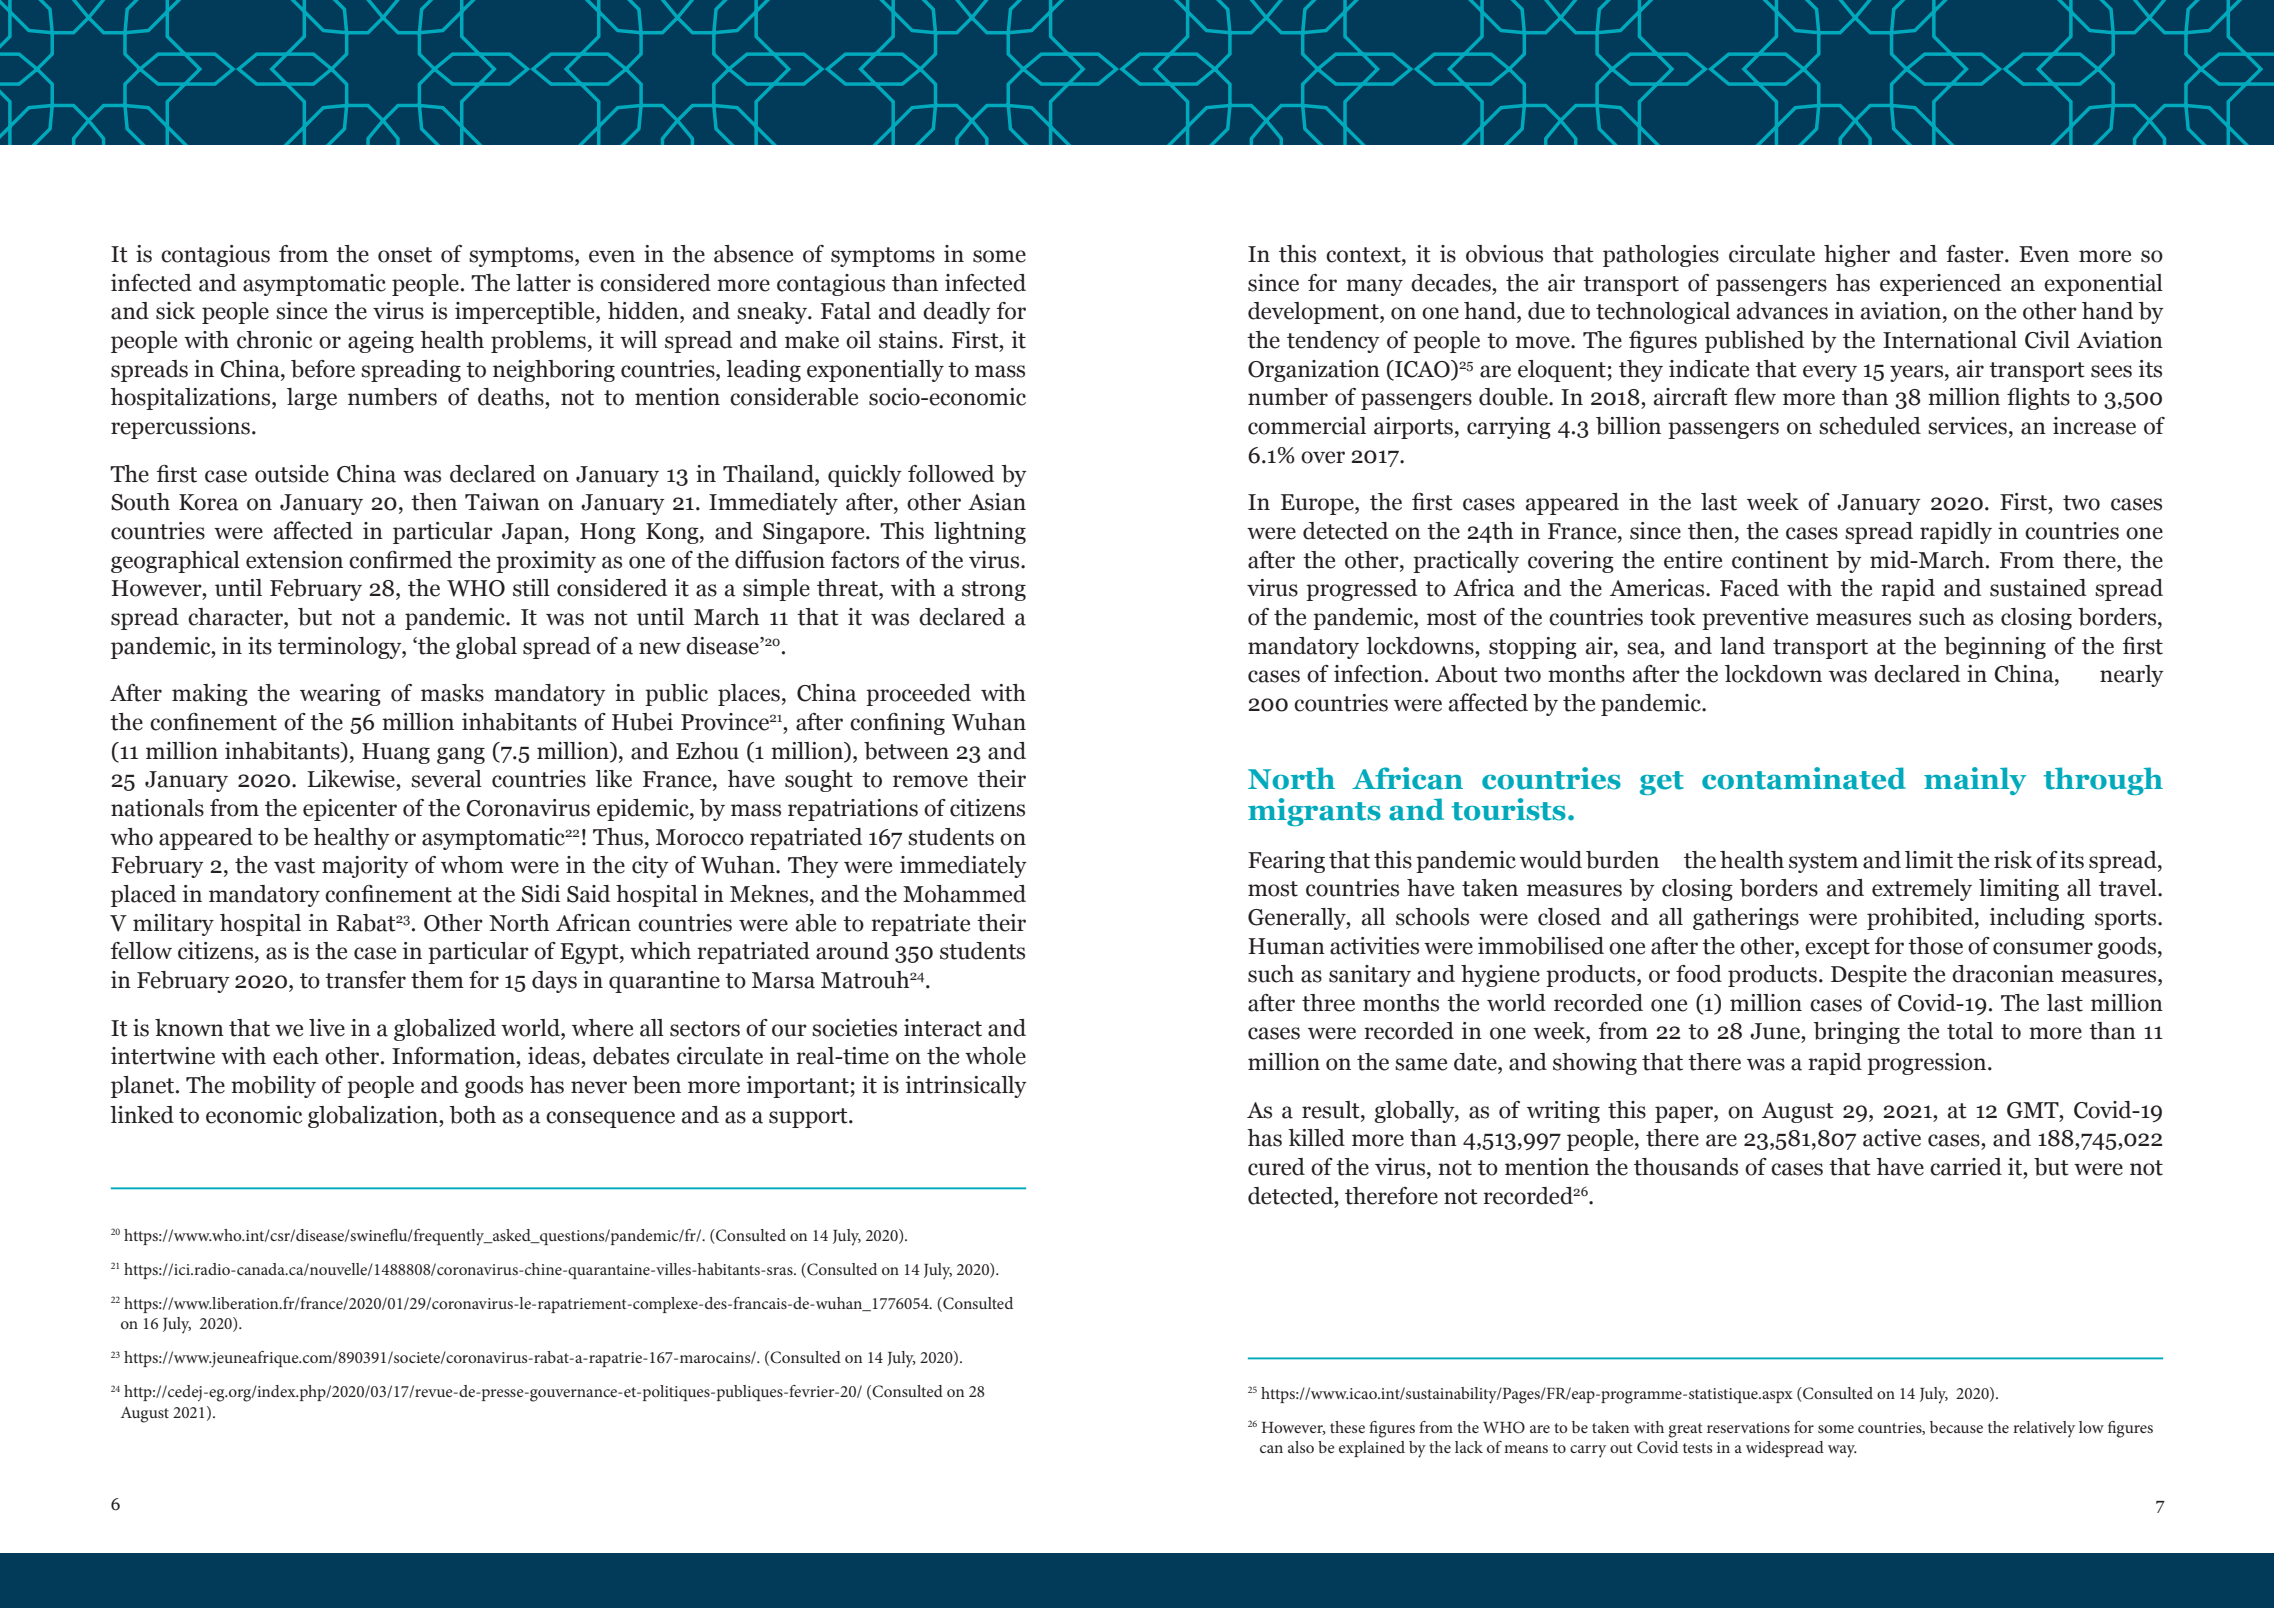 The width and height of the screenshot is (2274, 1608). What do you see at coordinates (405, 255) in the screenshot?
I see `onset` at bounding box center [405, 255].
